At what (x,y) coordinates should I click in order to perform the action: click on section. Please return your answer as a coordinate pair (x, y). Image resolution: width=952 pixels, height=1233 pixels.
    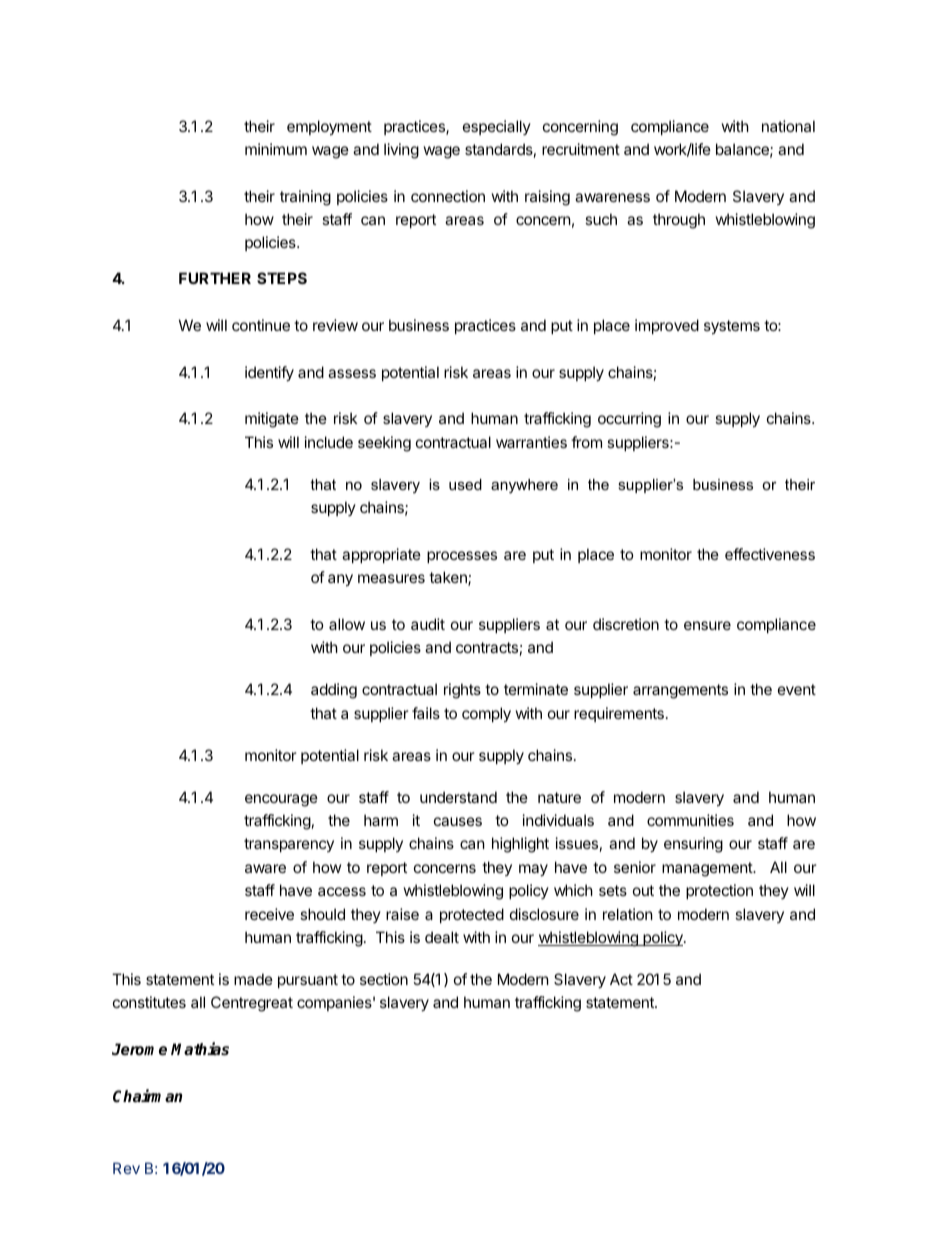
    Looking at the image, I should click on (384, 979).
